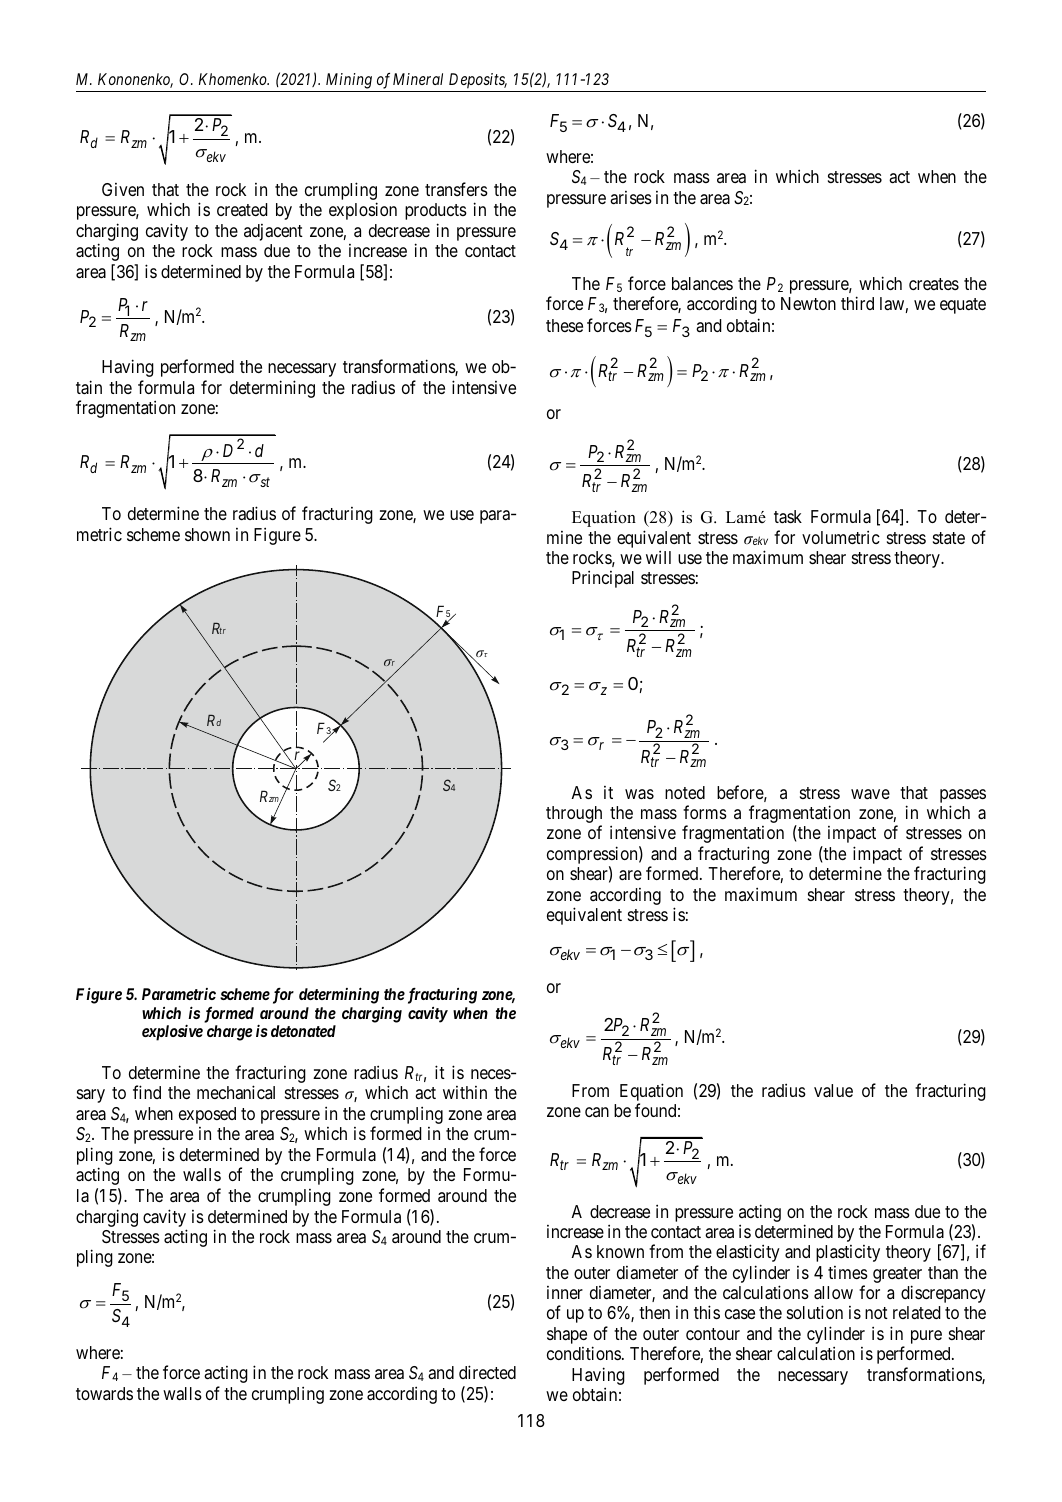  What do you see at coordinates (833, 1091) in the page?
I see `value` at bounding box center [833, 1091].
